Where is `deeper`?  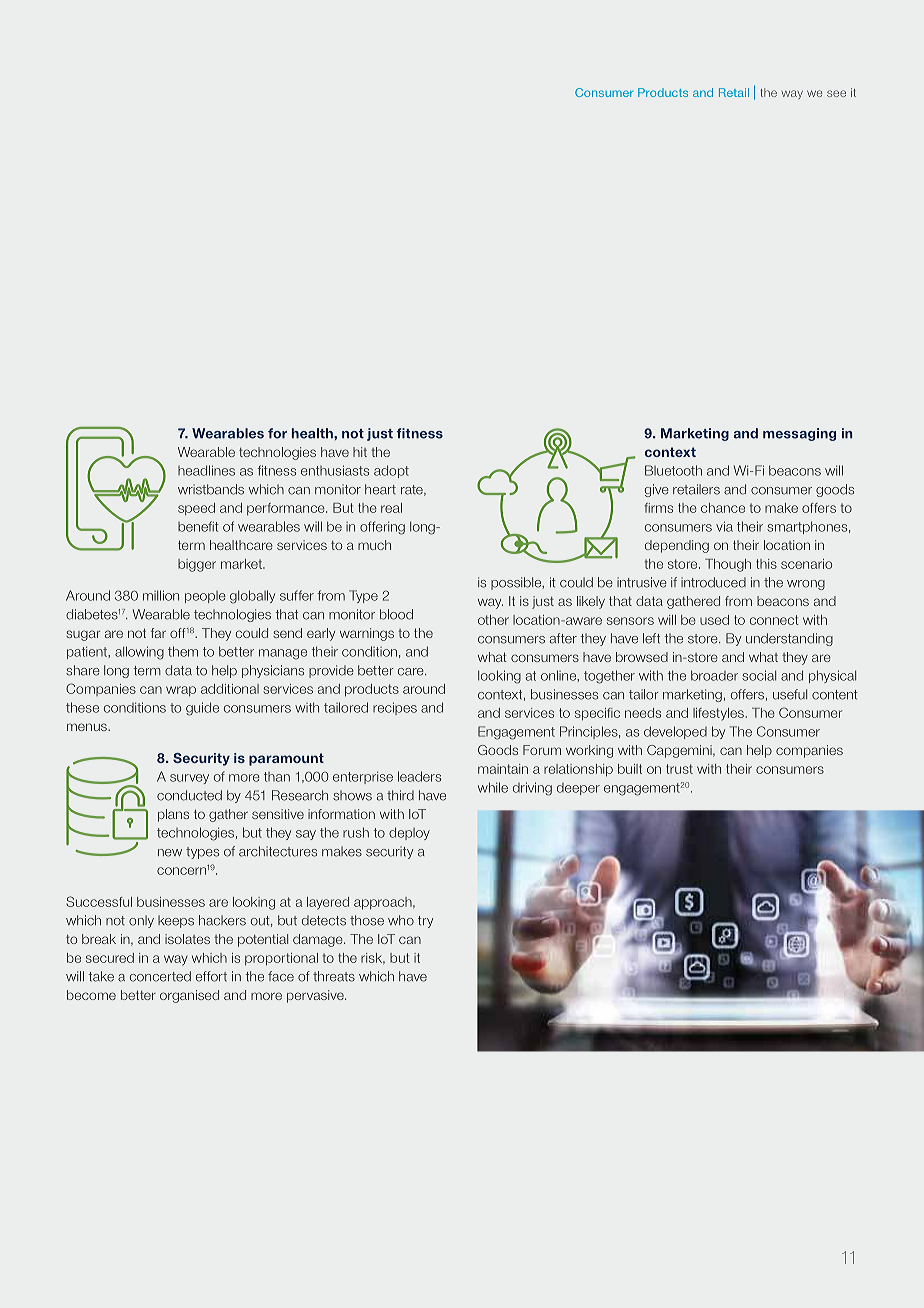 deeper is located at coordinates (578, 789).
